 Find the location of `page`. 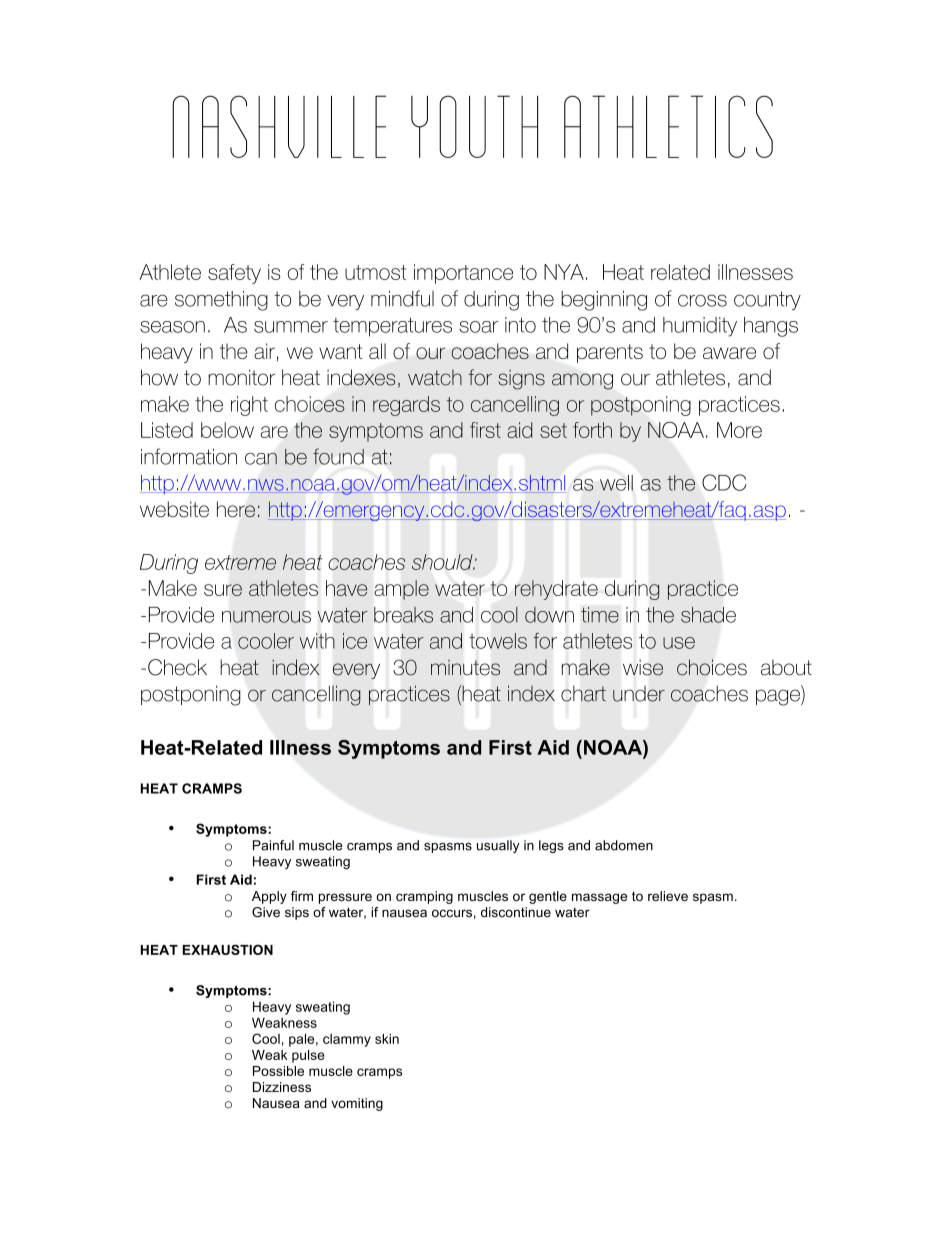

page is located at coordinates (779, 697).
